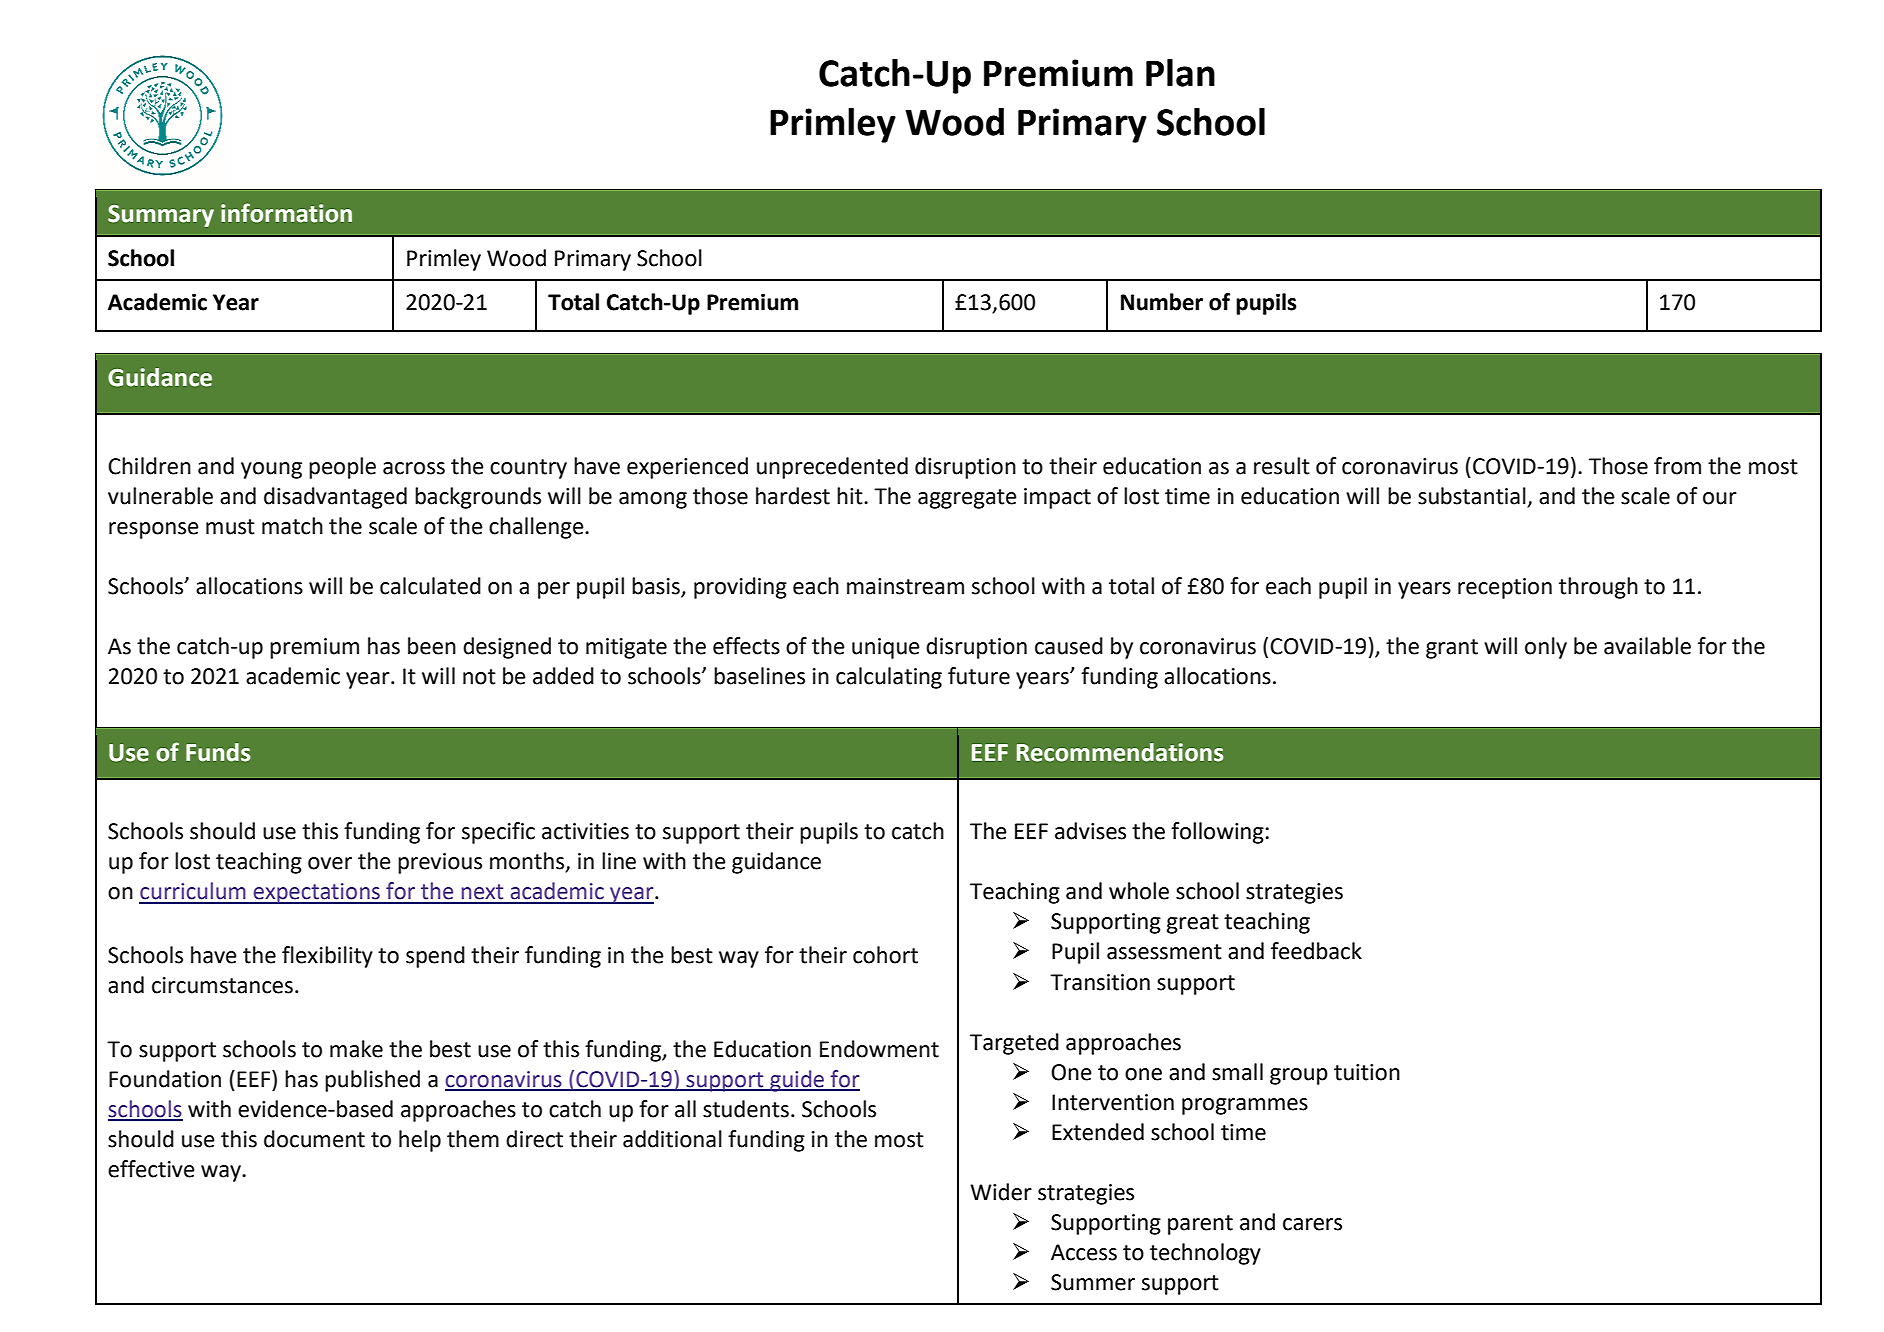  What do you see at coordinates (1162, 302) in the screenshot?
I see `Number` at bounding box center [1162, 302].
